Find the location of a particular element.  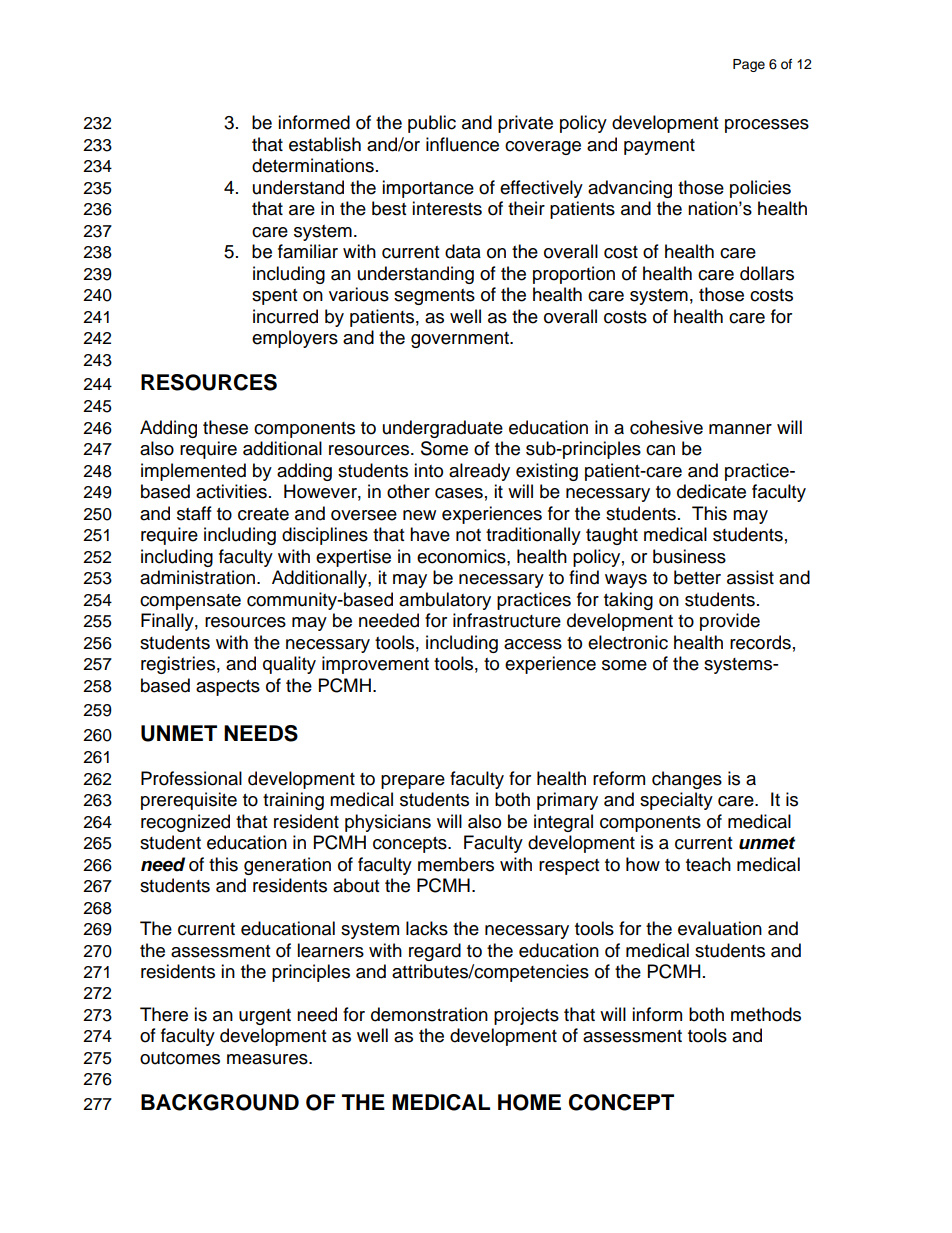

public is located at coordinates (432, 124).
